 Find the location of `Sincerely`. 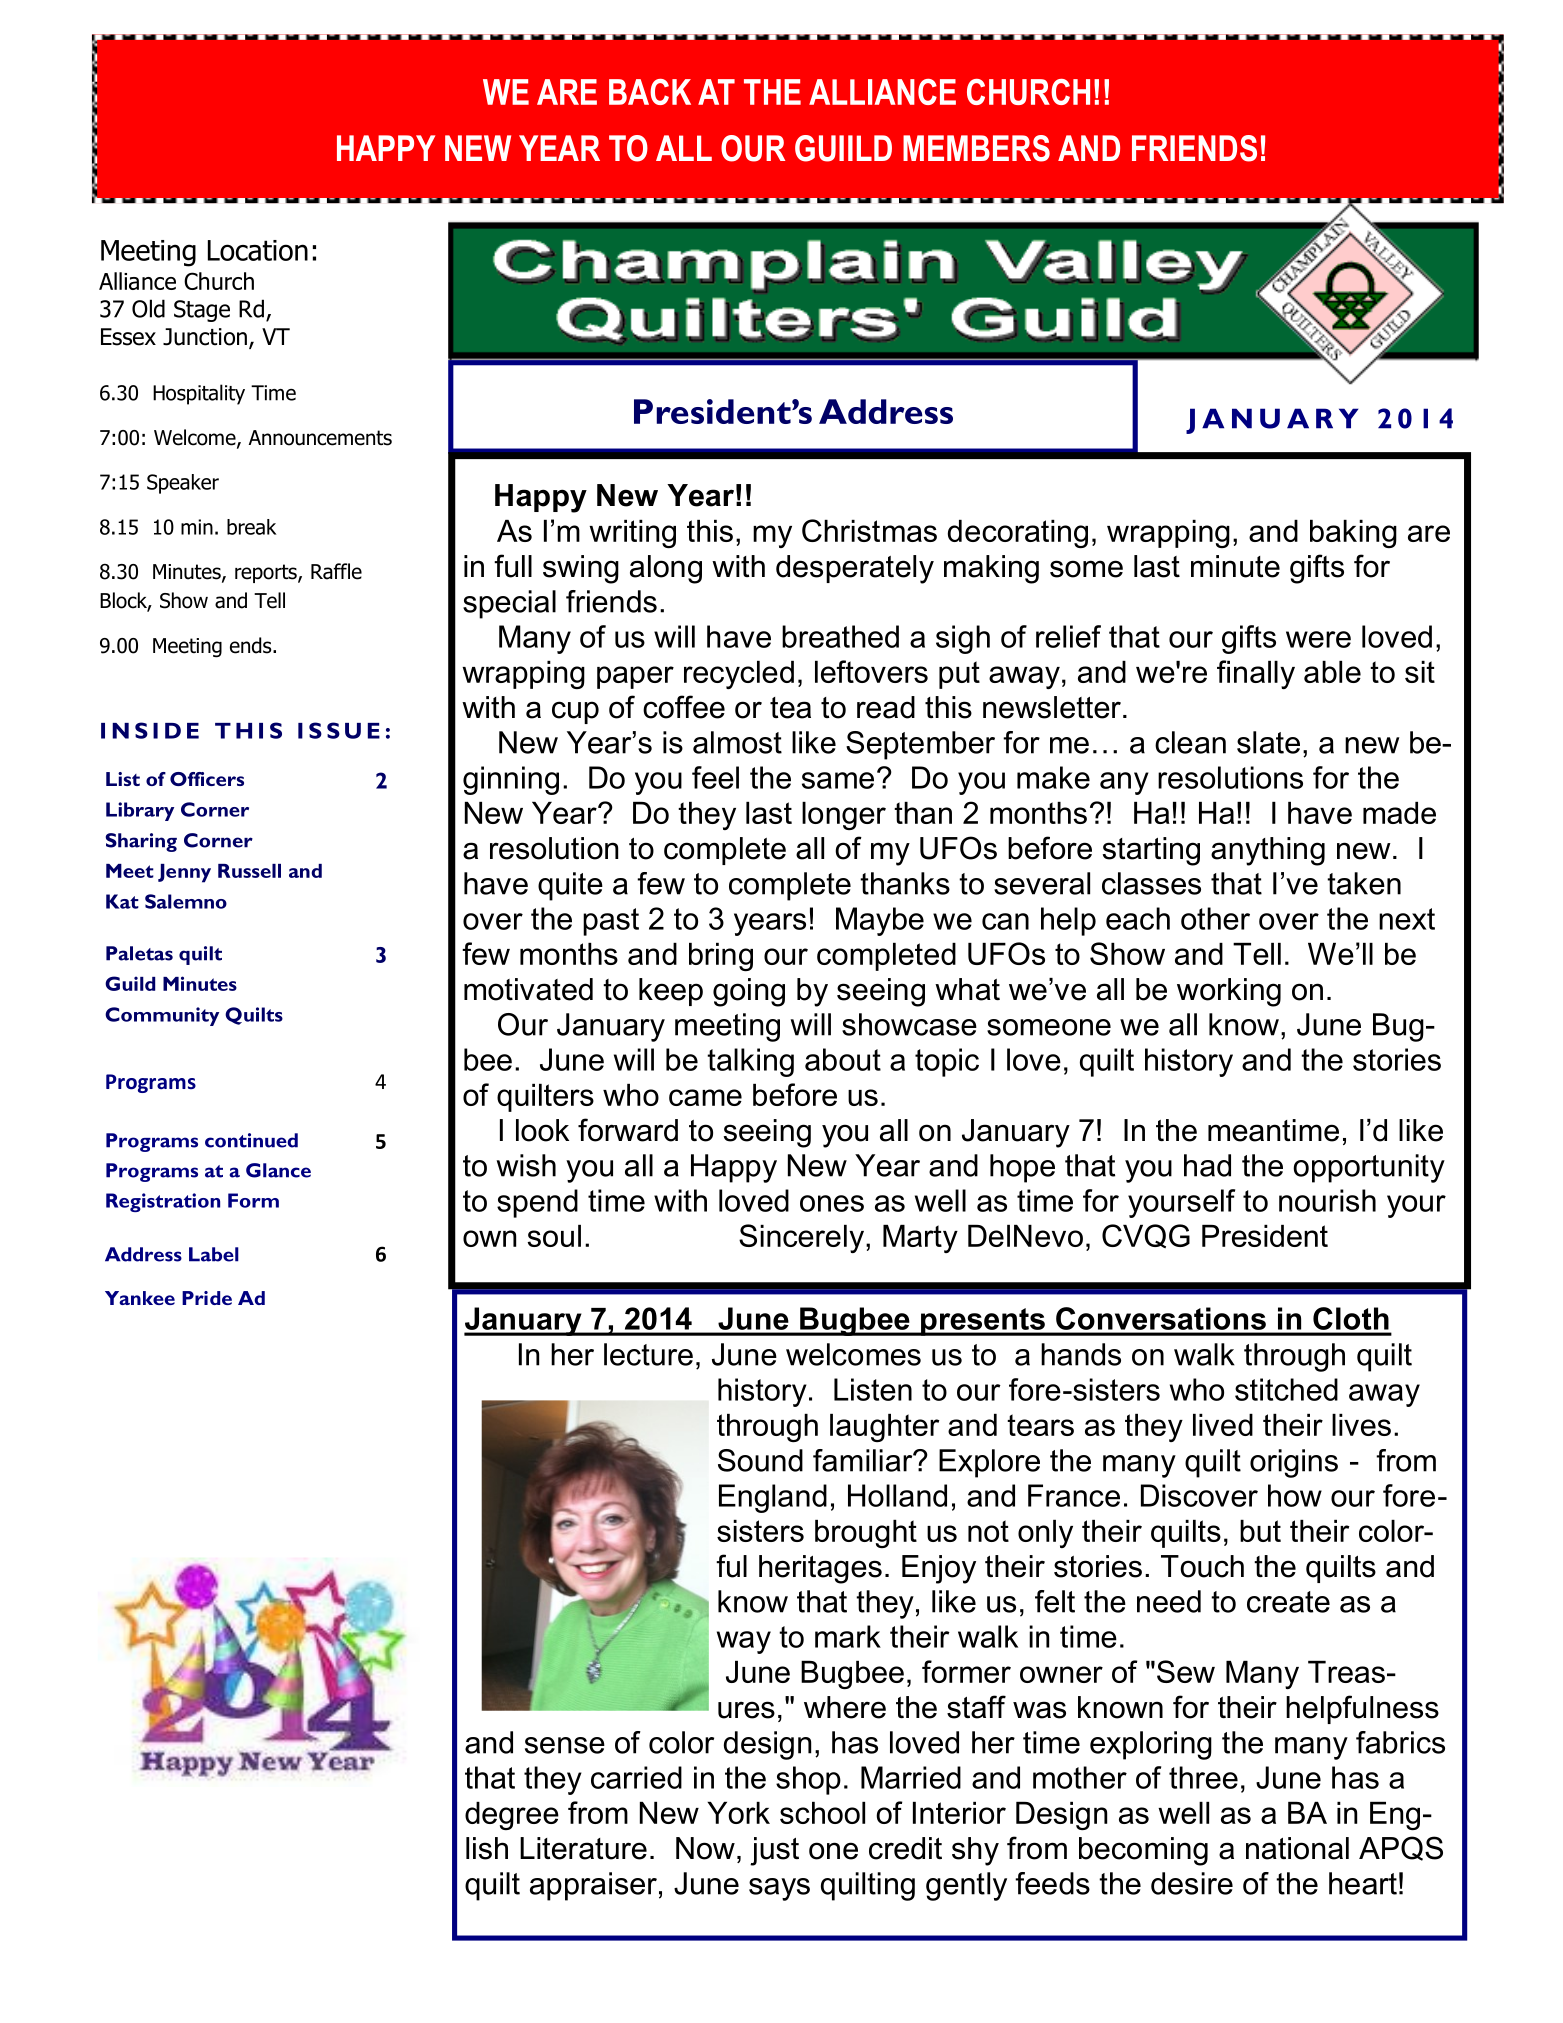

Sincerely is located at coordinates (803, 1238).
